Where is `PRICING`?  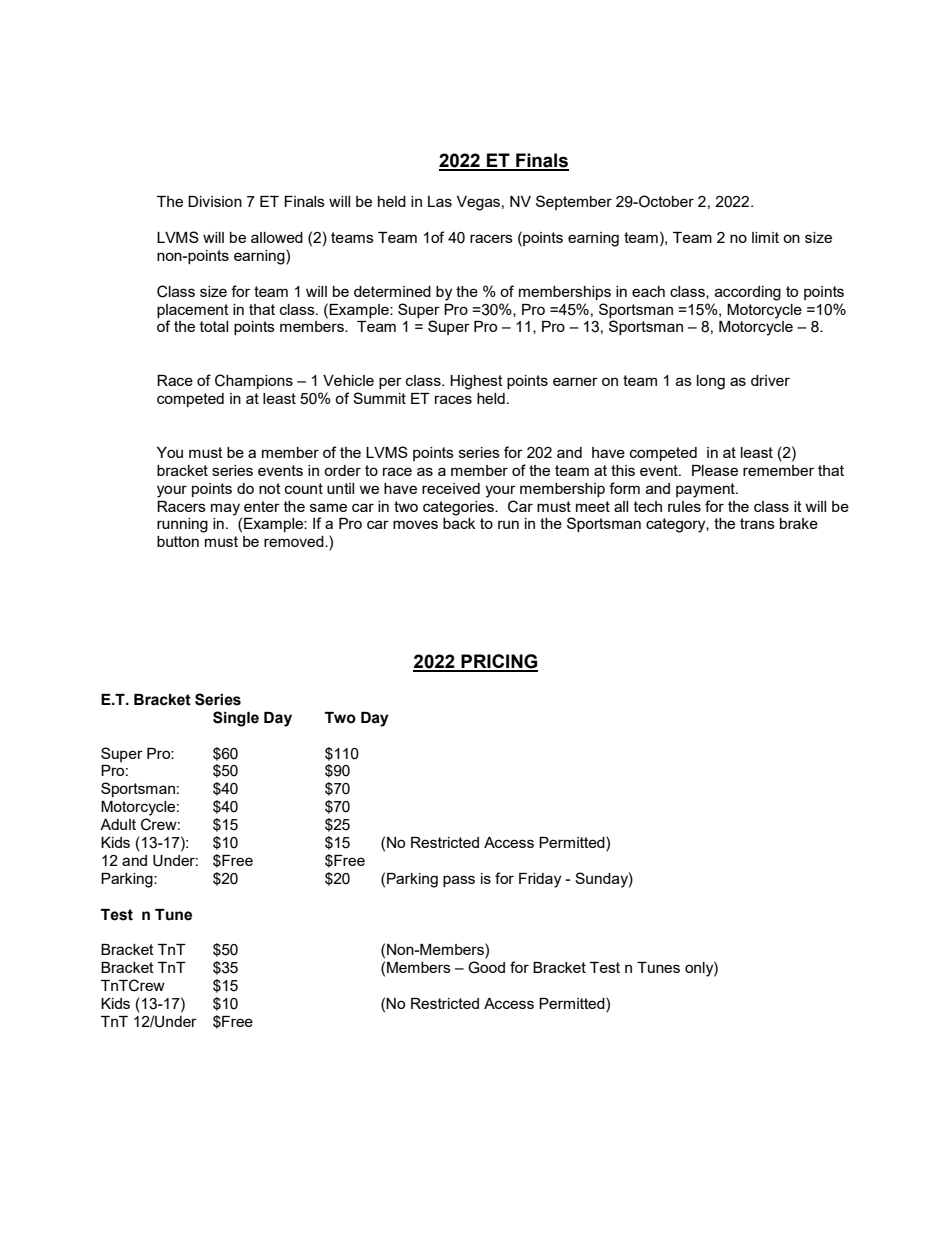
PRICING is located at coordinates (498, 662).
